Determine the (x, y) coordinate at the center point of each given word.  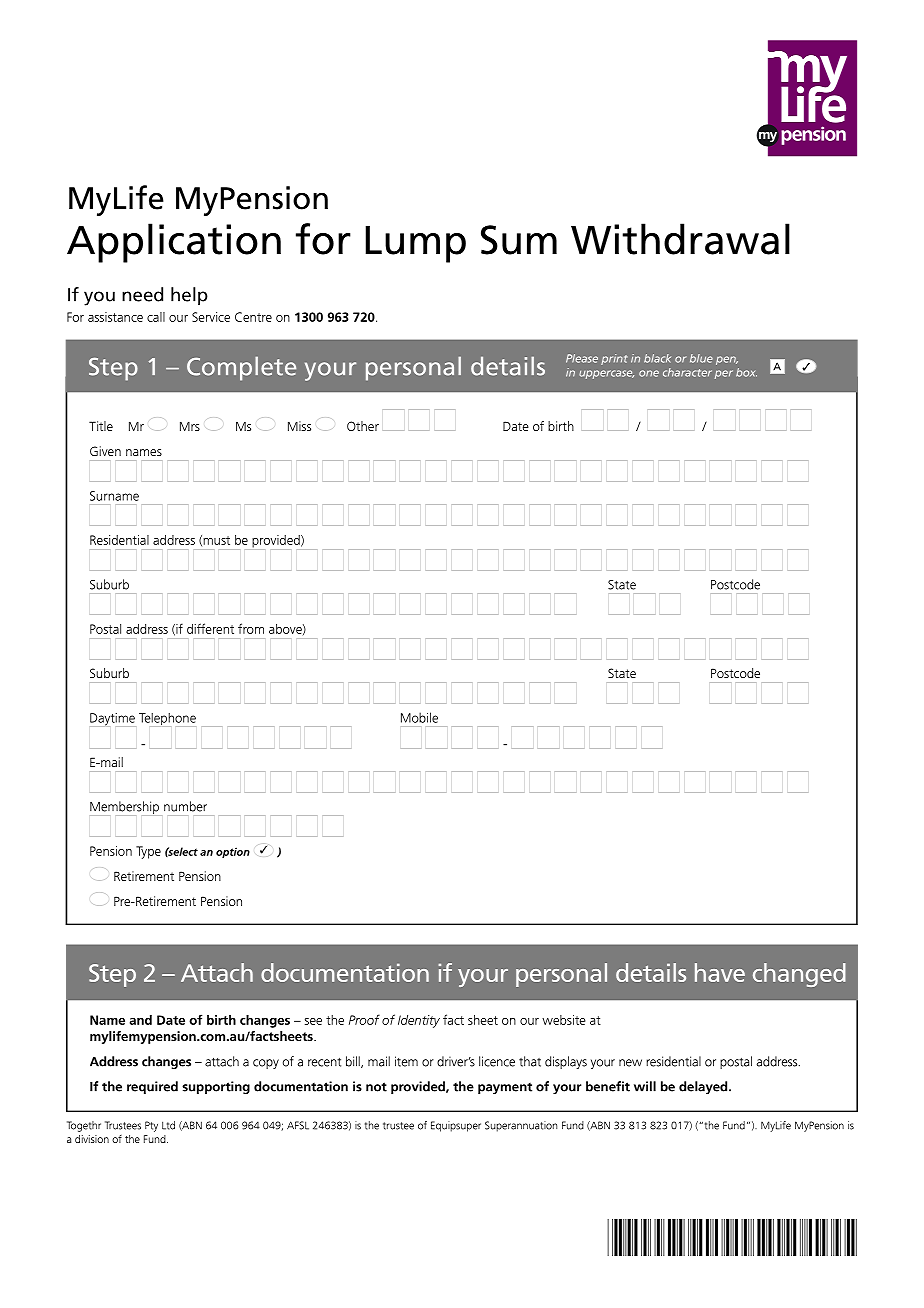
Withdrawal (680, 239)
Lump (415, 244)
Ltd (168, 1125)
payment (505, 1088)
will (645, 1086)
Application (174, 243)
